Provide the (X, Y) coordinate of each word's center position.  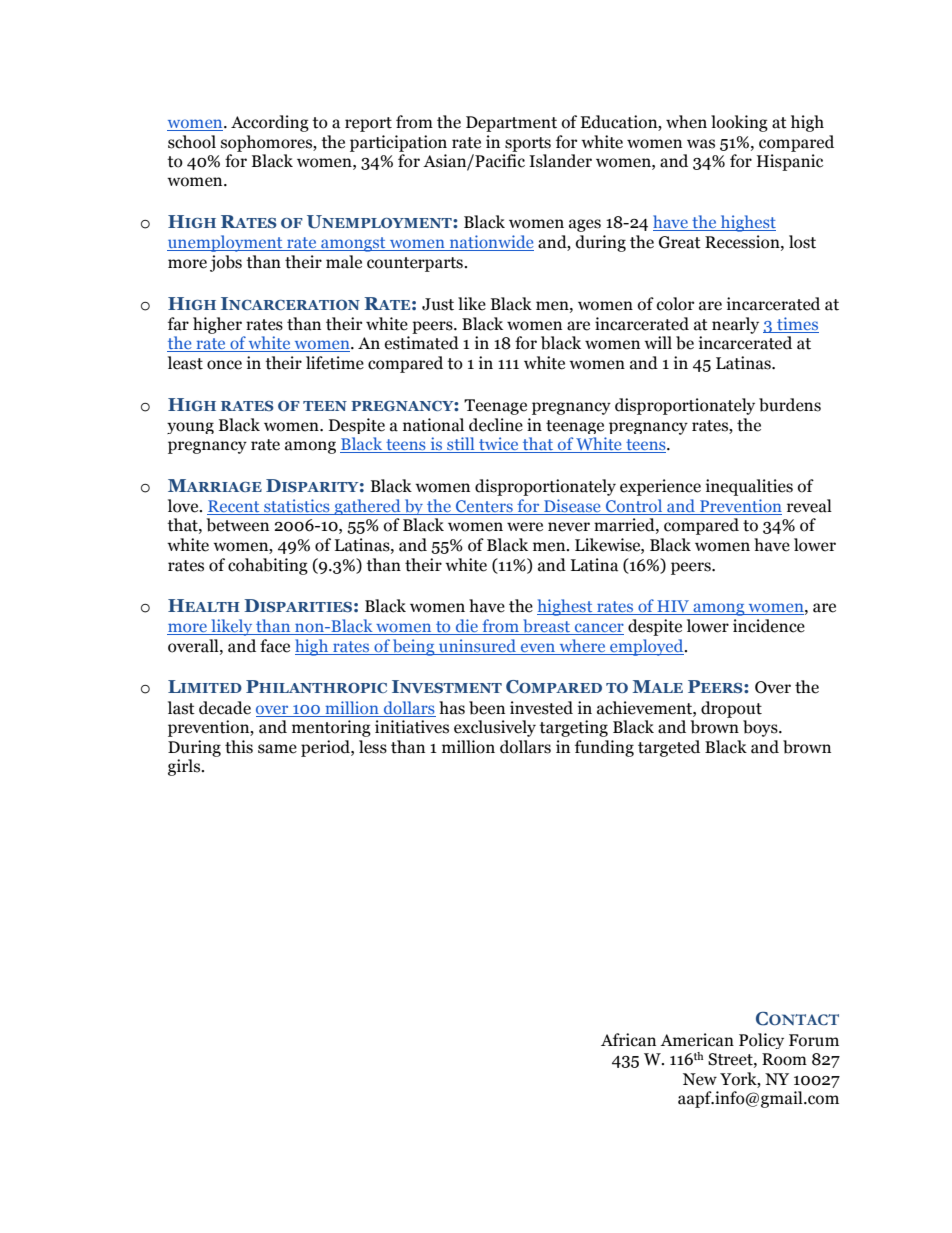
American (697, 1040)
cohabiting (268, 566)
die (466, 627)
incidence (769, 626)
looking (739, 123)
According (270, 123)
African (628, 1040)
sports (528, 144)
